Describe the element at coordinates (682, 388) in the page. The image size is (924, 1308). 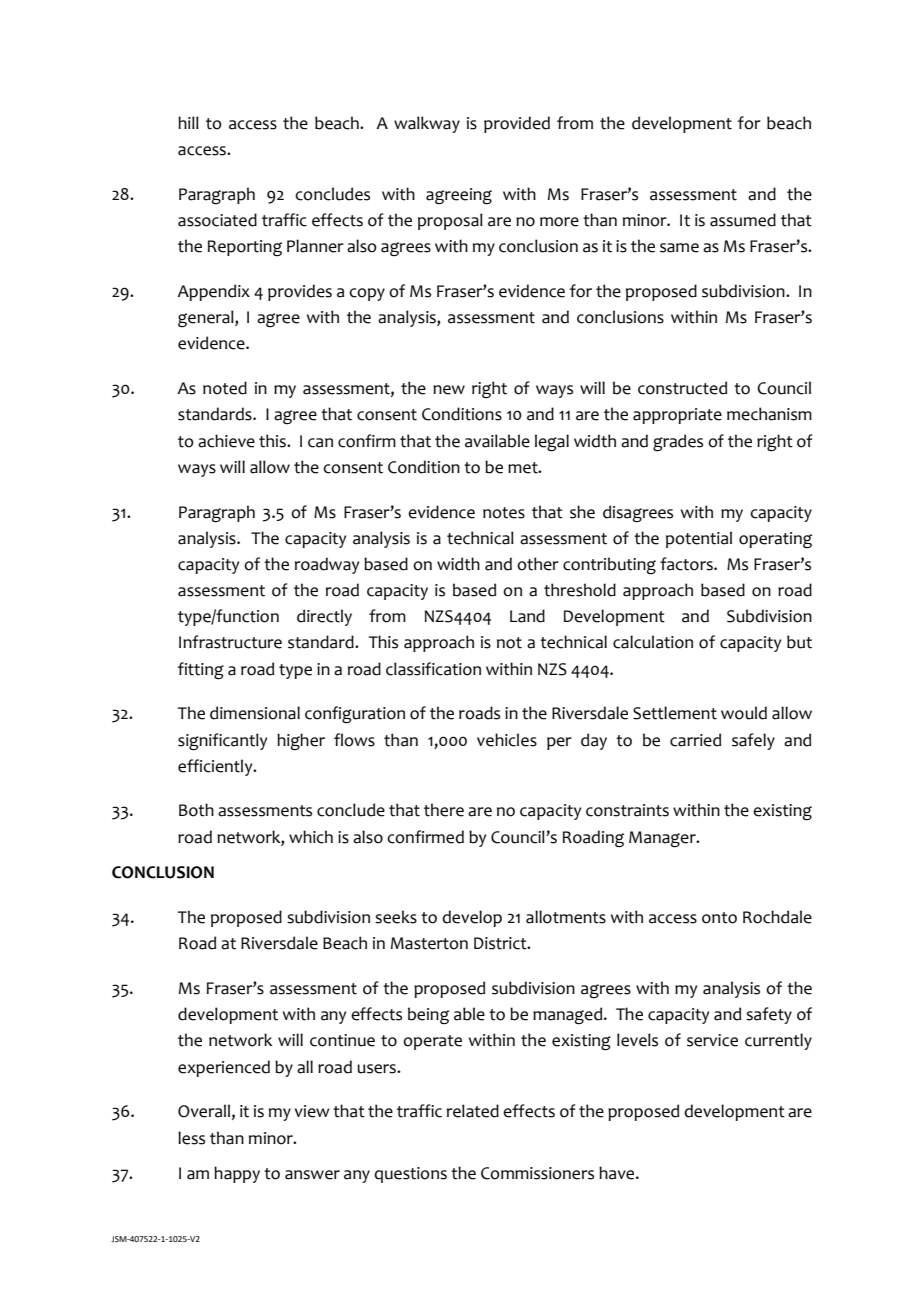
I see `constructed` at that location.
